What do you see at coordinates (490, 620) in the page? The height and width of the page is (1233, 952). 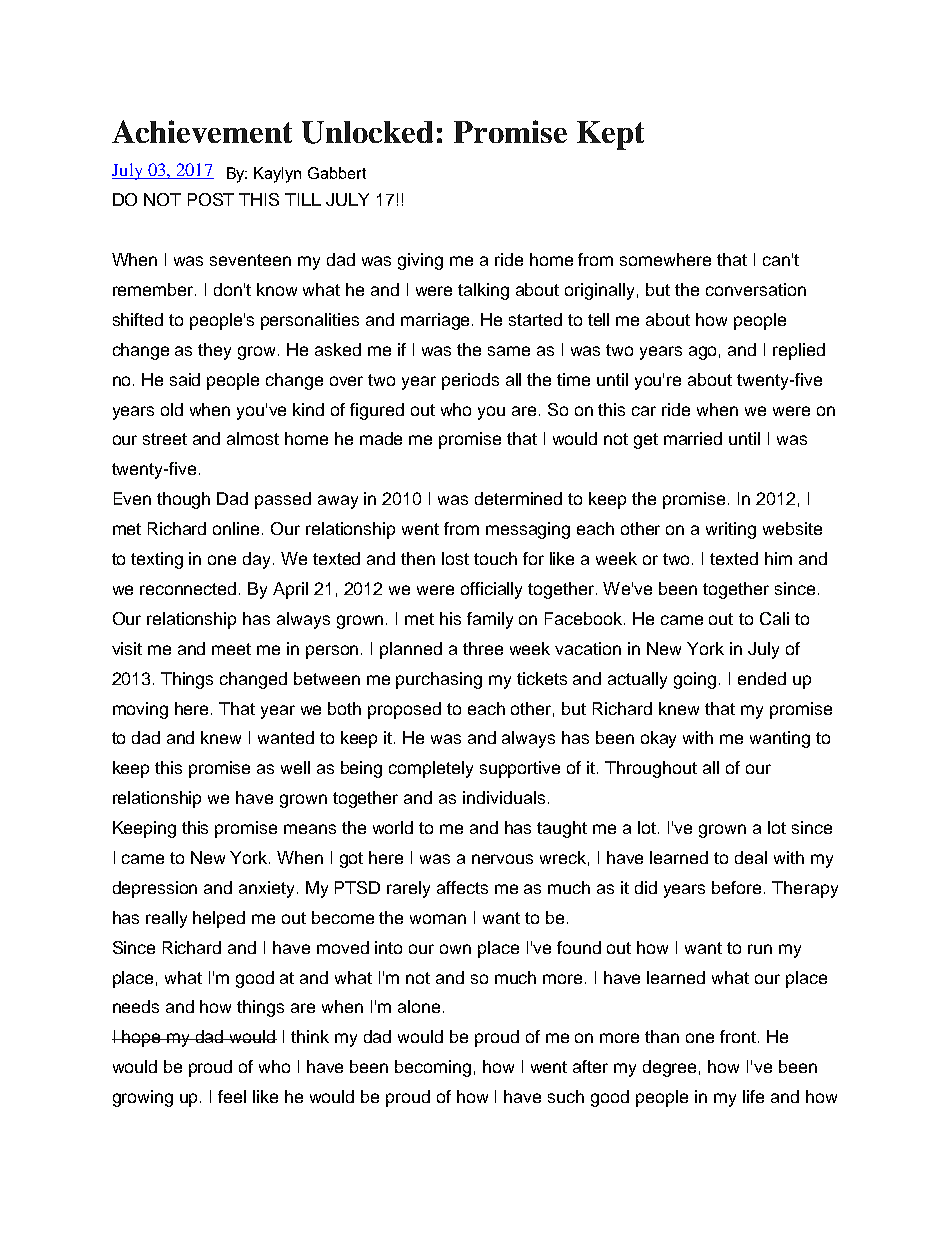 I see `family` at bounding box center [490, 620].
